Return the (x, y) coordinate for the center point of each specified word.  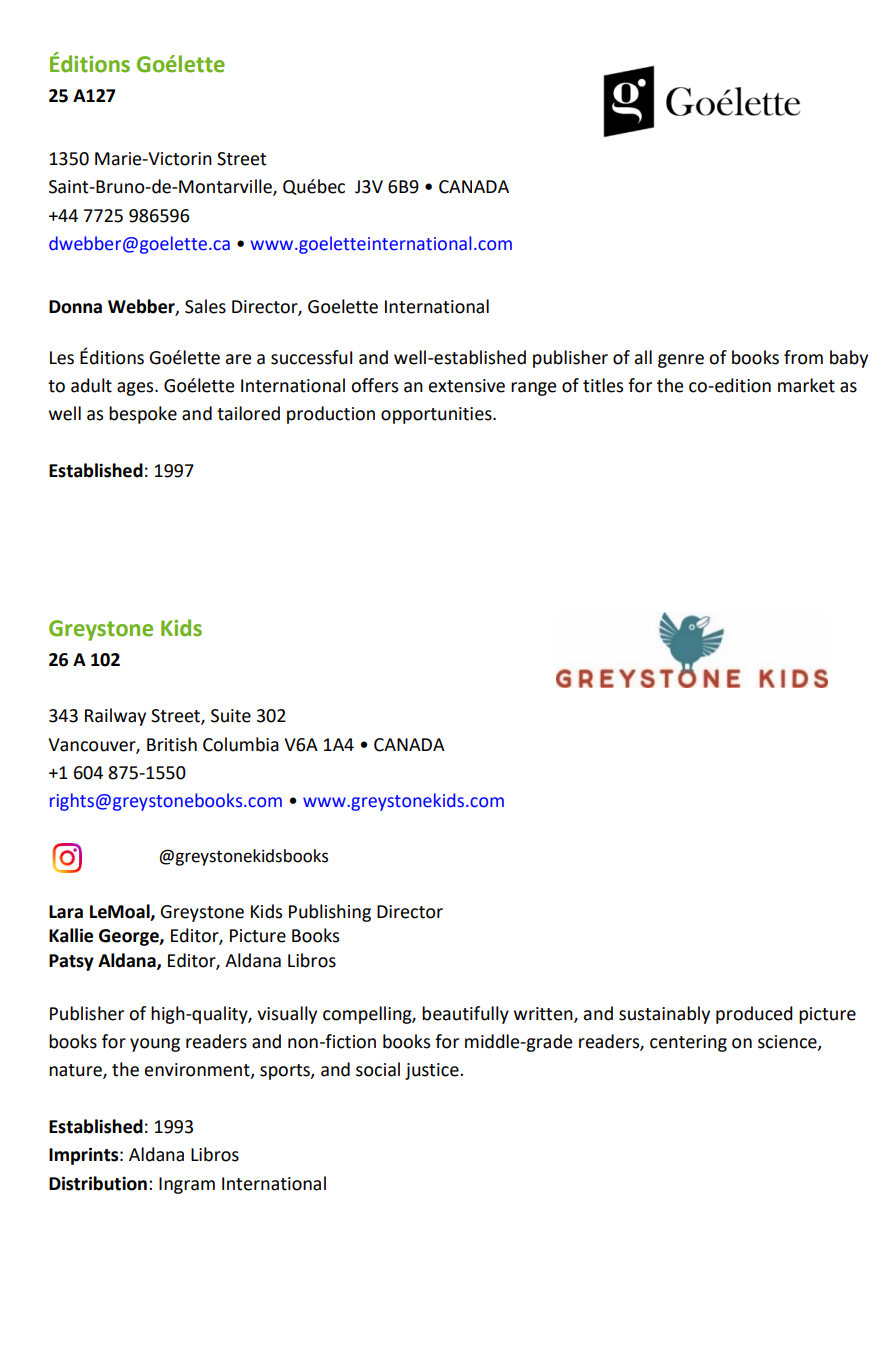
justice (433, 1071)
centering (688, 1043)
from (803, 357)
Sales (205, 306)
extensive (467, 386)
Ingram (187, 1185)
